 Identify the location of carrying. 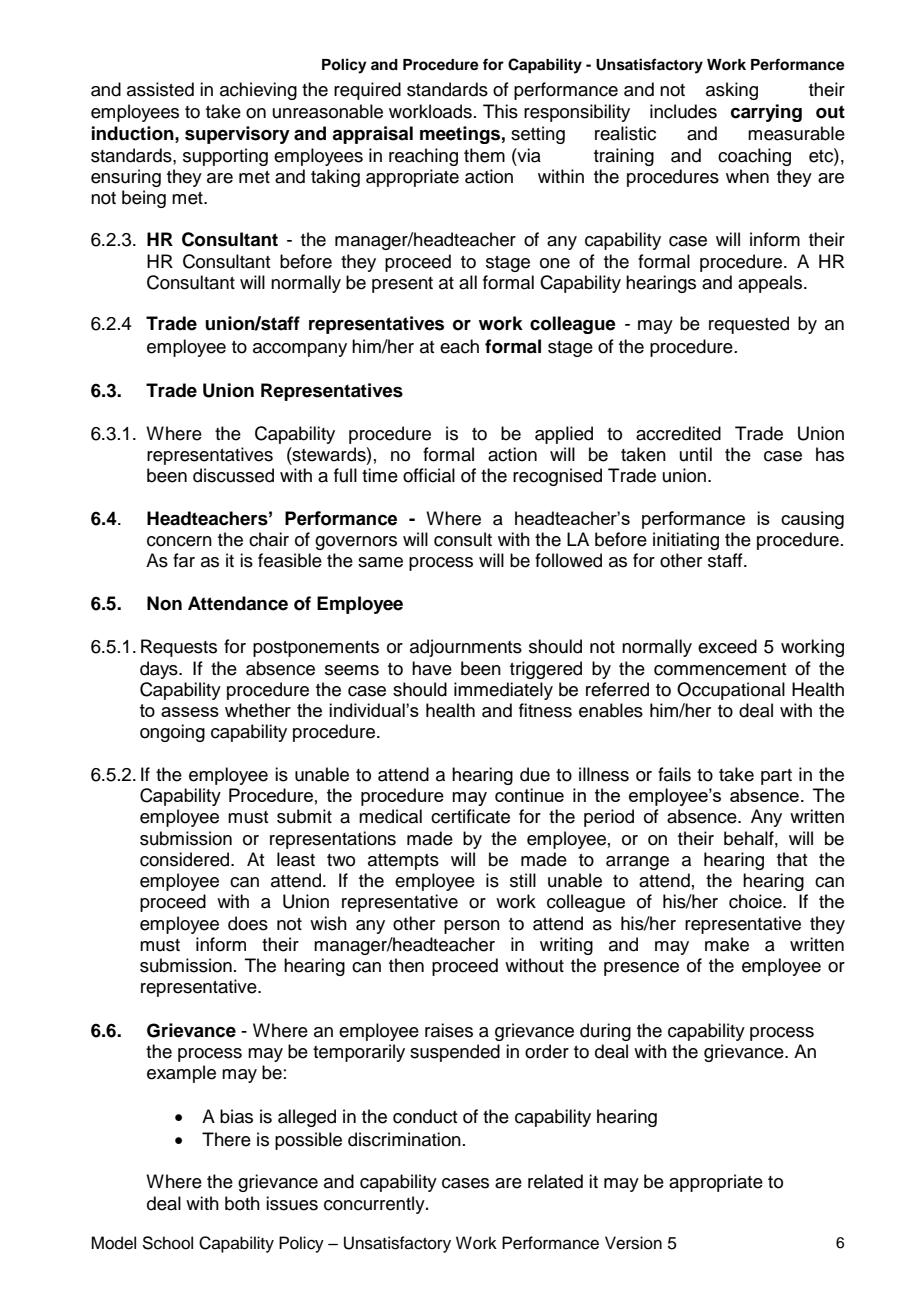
(766, 113).
